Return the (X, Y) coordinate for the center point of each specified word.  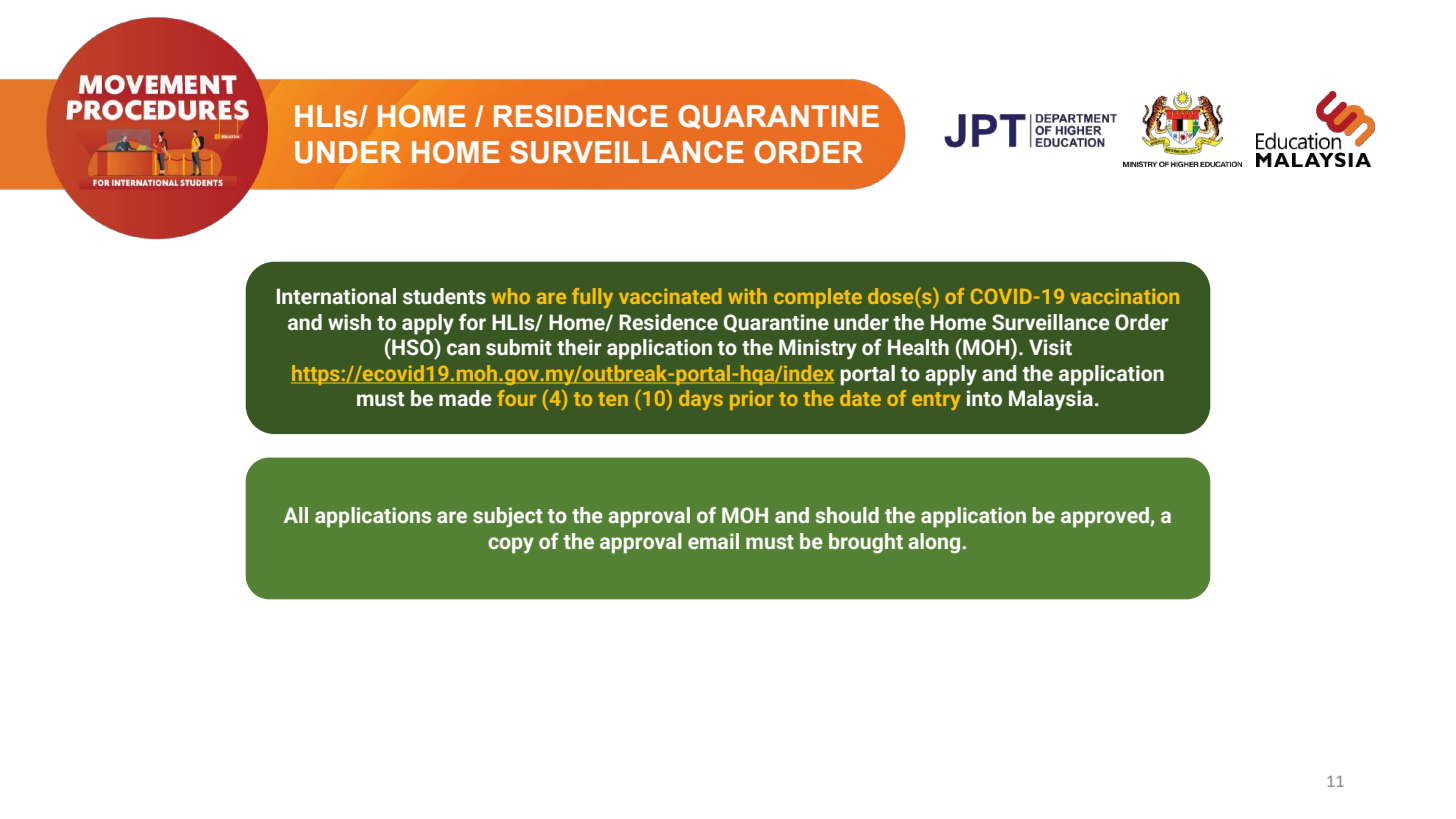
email (713, 541)
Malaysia (1051, 400)
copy (511, 545)
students (444, 296)
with (747, 296)
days (701, 400)
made (465, 398)
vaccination (1124, 296)
